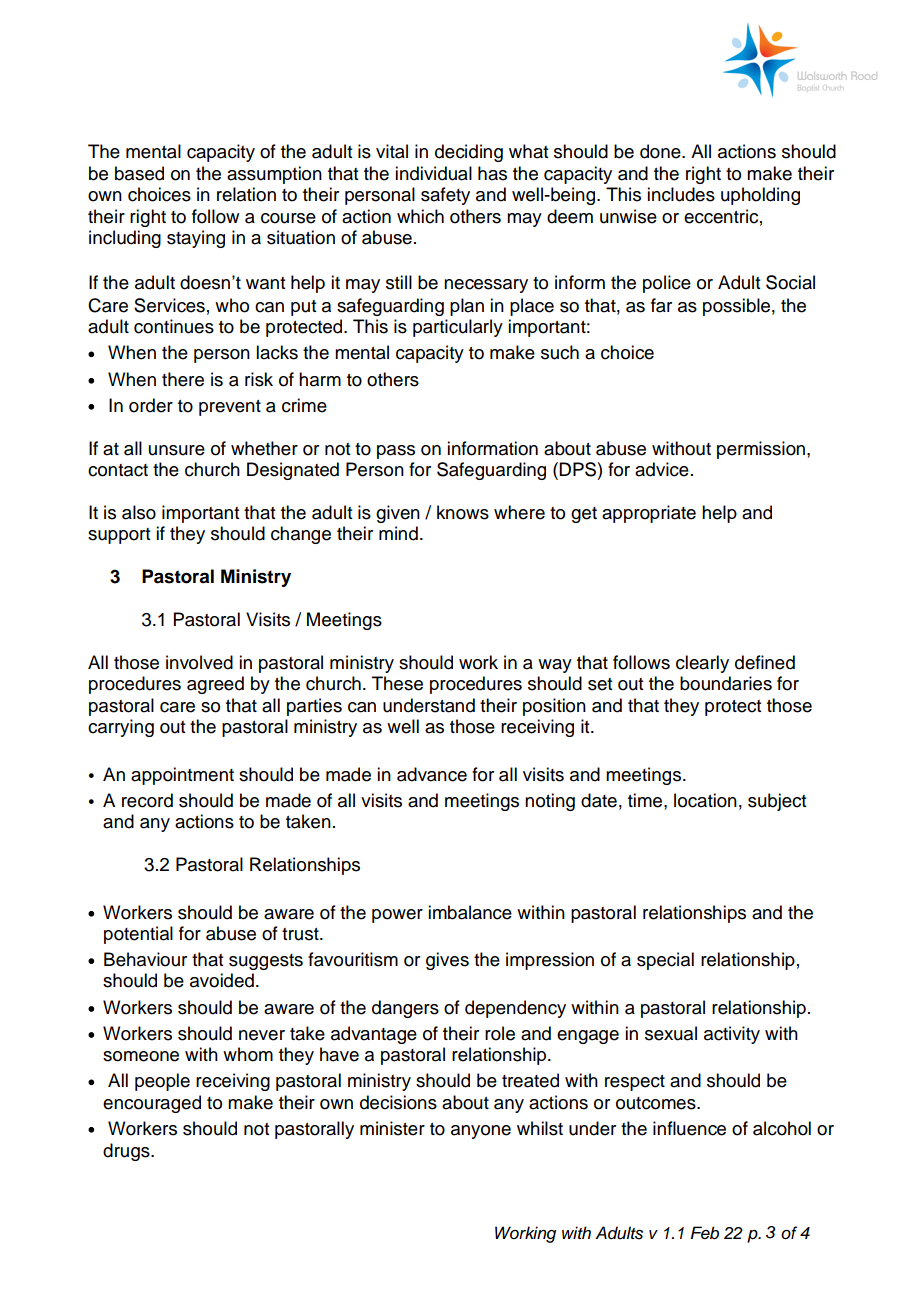 The image size is (924, 1308). I want to click on anyone, so click(481, 1132).
